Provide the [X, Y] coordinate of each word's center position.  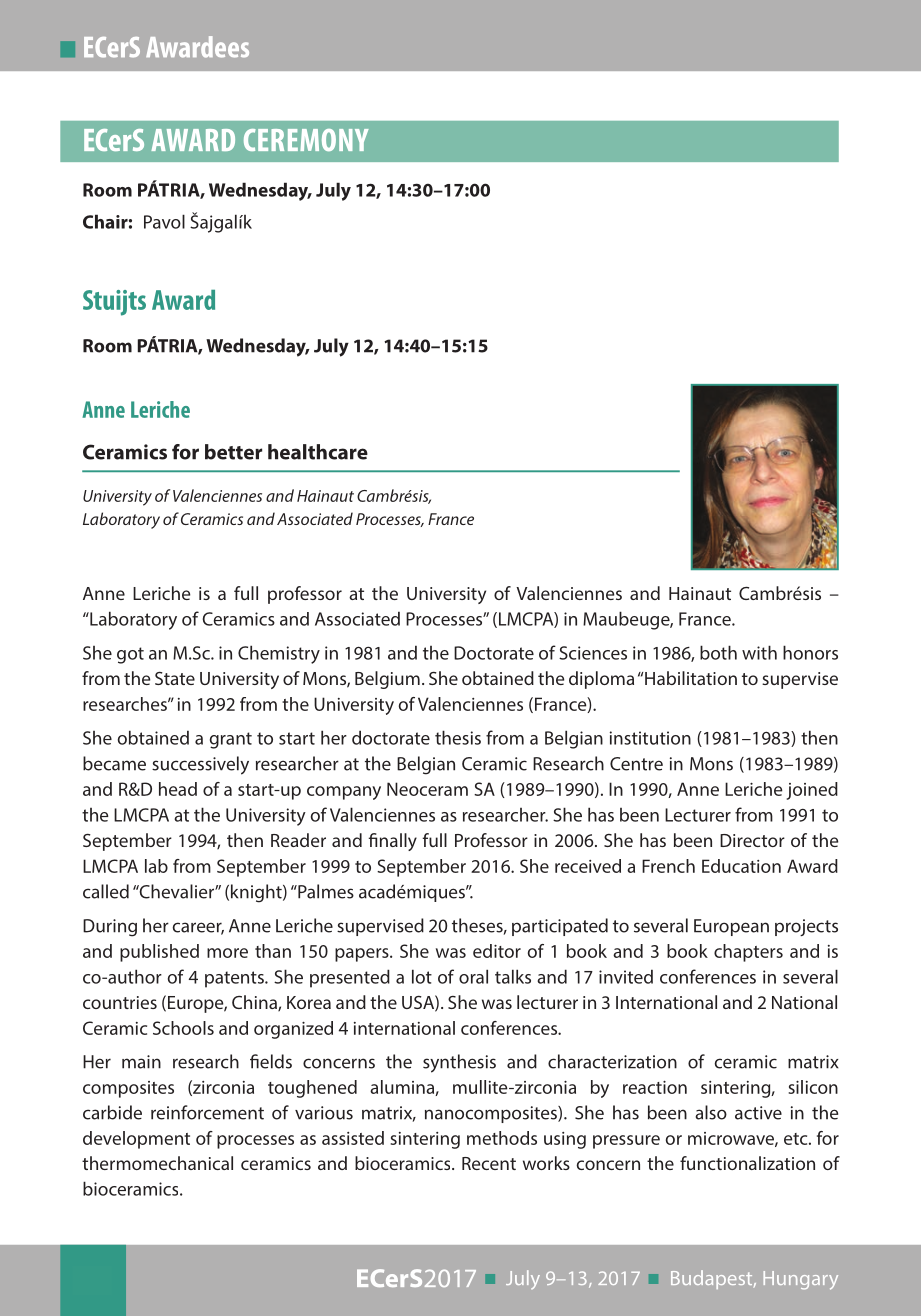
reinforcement [207, 1112]
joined [812, 791]
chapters [748, 953]
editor [497, 951]
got [130, 655]
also [711, 1112]
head [178, 789]
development [136, 1140]
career [198, 928]
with [759, 652]
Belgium [387, 680]
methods [502, 1138]
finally [392, 842]
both [718, 652]
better [233, 452]
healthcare [318, 452]
